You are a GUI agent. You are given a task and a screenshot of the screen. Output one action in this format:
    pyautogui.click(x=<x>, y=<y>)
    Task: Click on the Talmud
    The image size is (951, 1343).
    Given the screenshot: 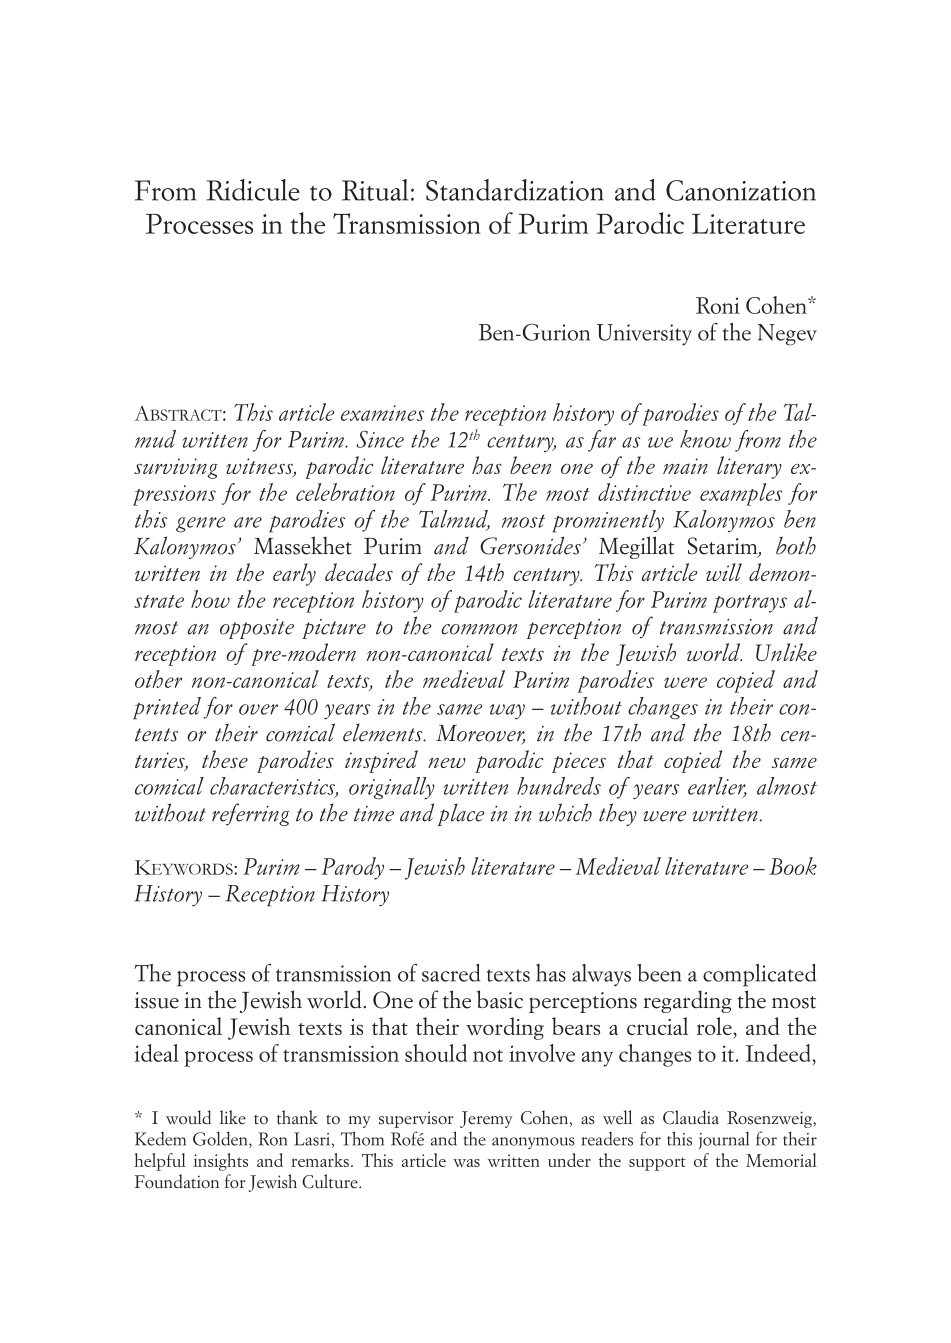 What is the action you would take?
    pyautogui.click(x=454, y=520)
